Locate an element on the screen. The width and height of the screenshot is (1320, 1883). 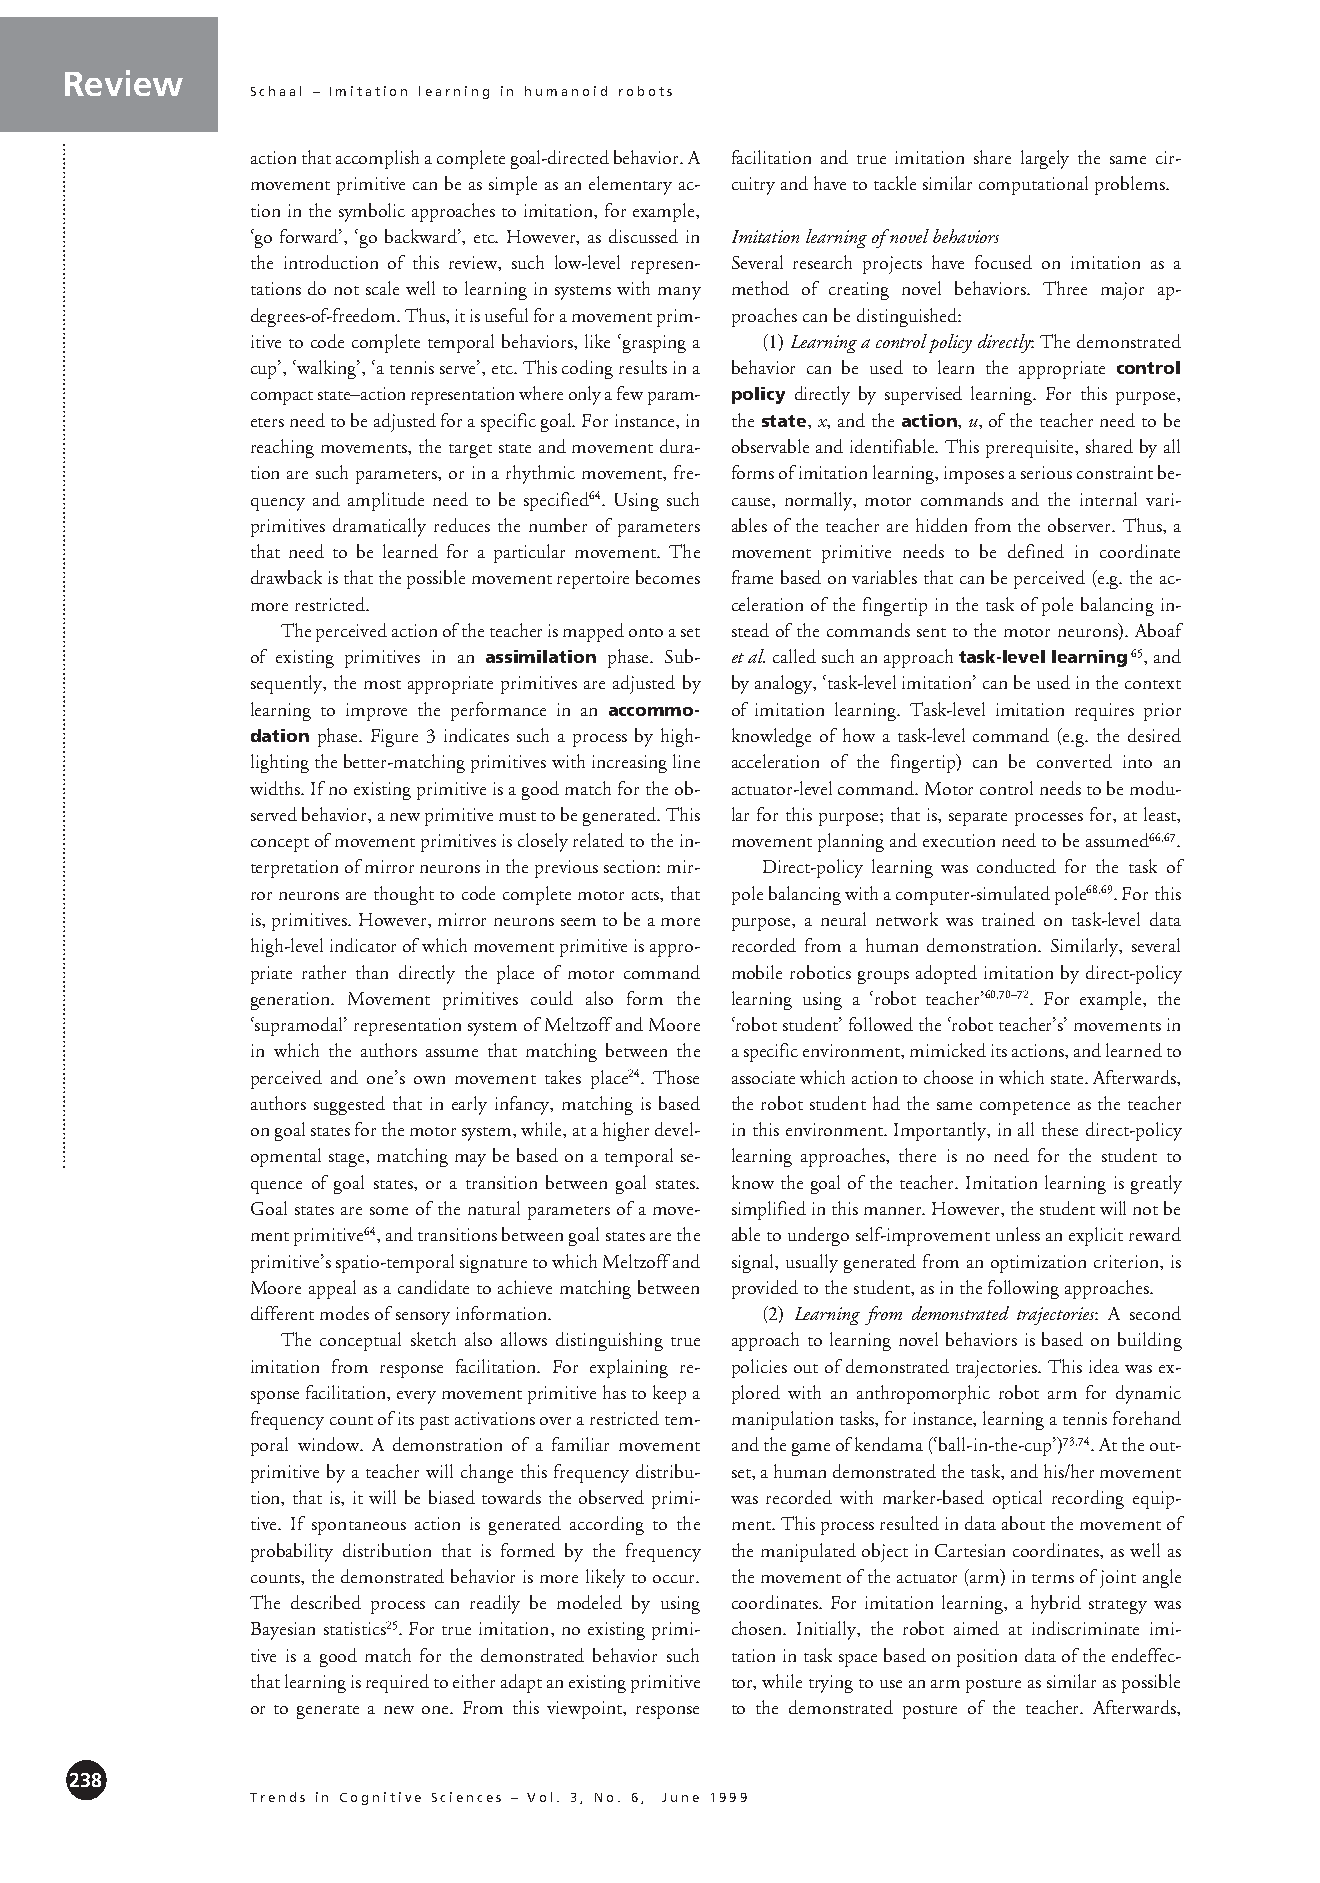
indiscriminate is located at coordinates (1085, 1628).
